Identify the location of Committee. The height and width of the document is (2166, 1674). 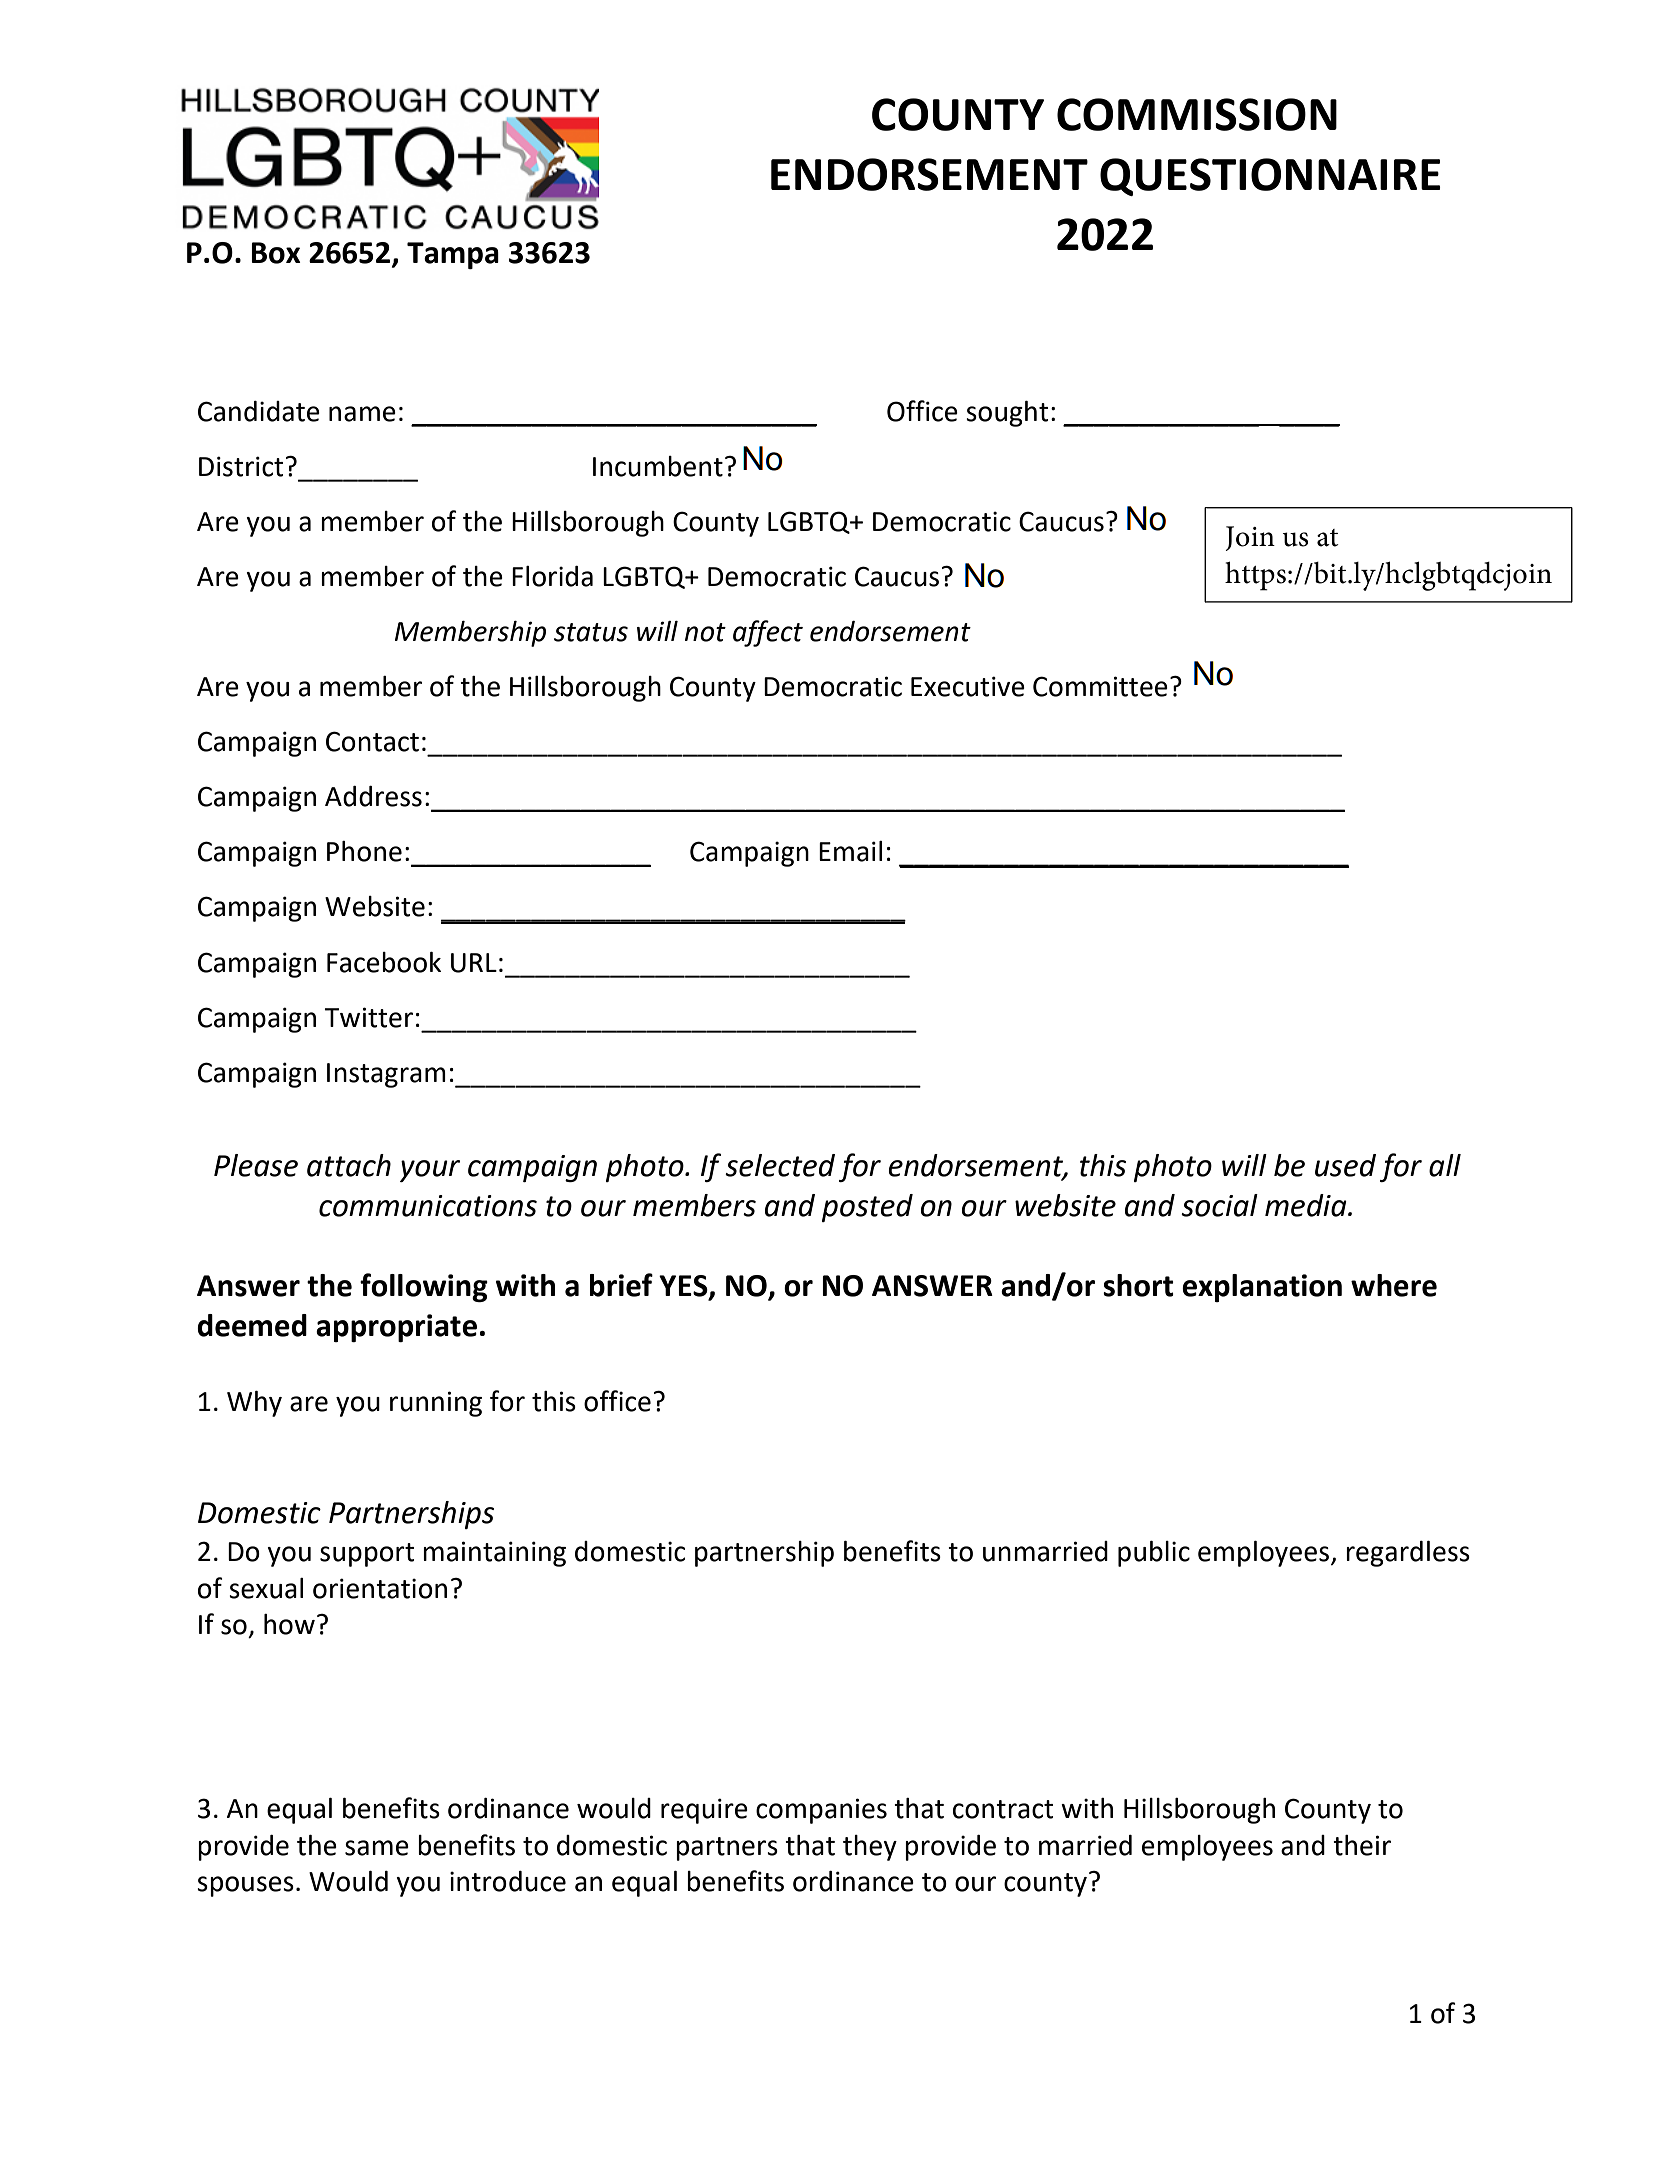
(1100, 686).
